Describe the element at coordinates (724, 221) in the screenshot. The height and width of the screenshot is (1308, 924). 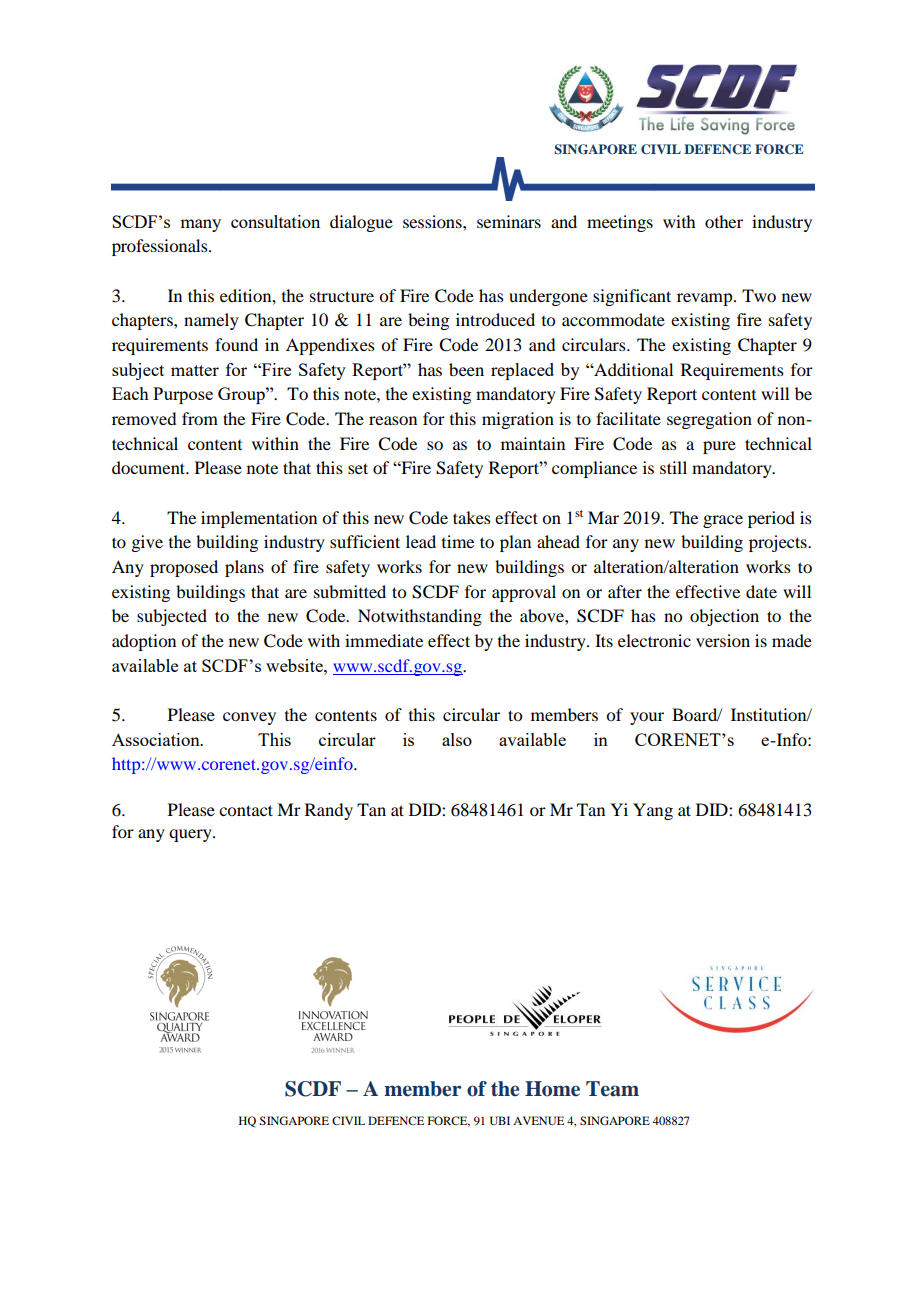
I see `other` at that location.
